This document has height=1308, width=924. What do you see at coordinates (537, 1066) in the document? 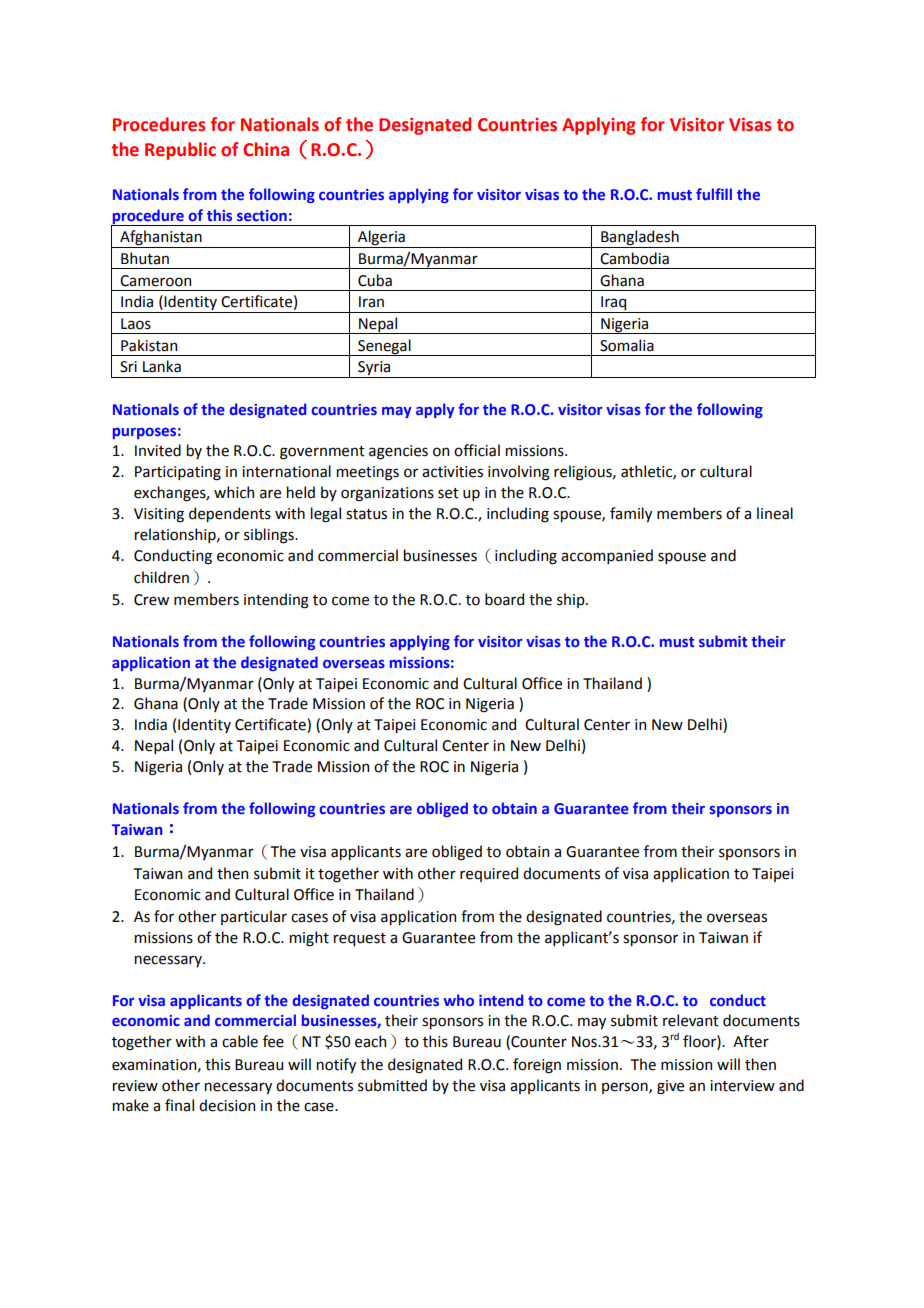
I see `foreign` at bounding box center [537, 1066].
